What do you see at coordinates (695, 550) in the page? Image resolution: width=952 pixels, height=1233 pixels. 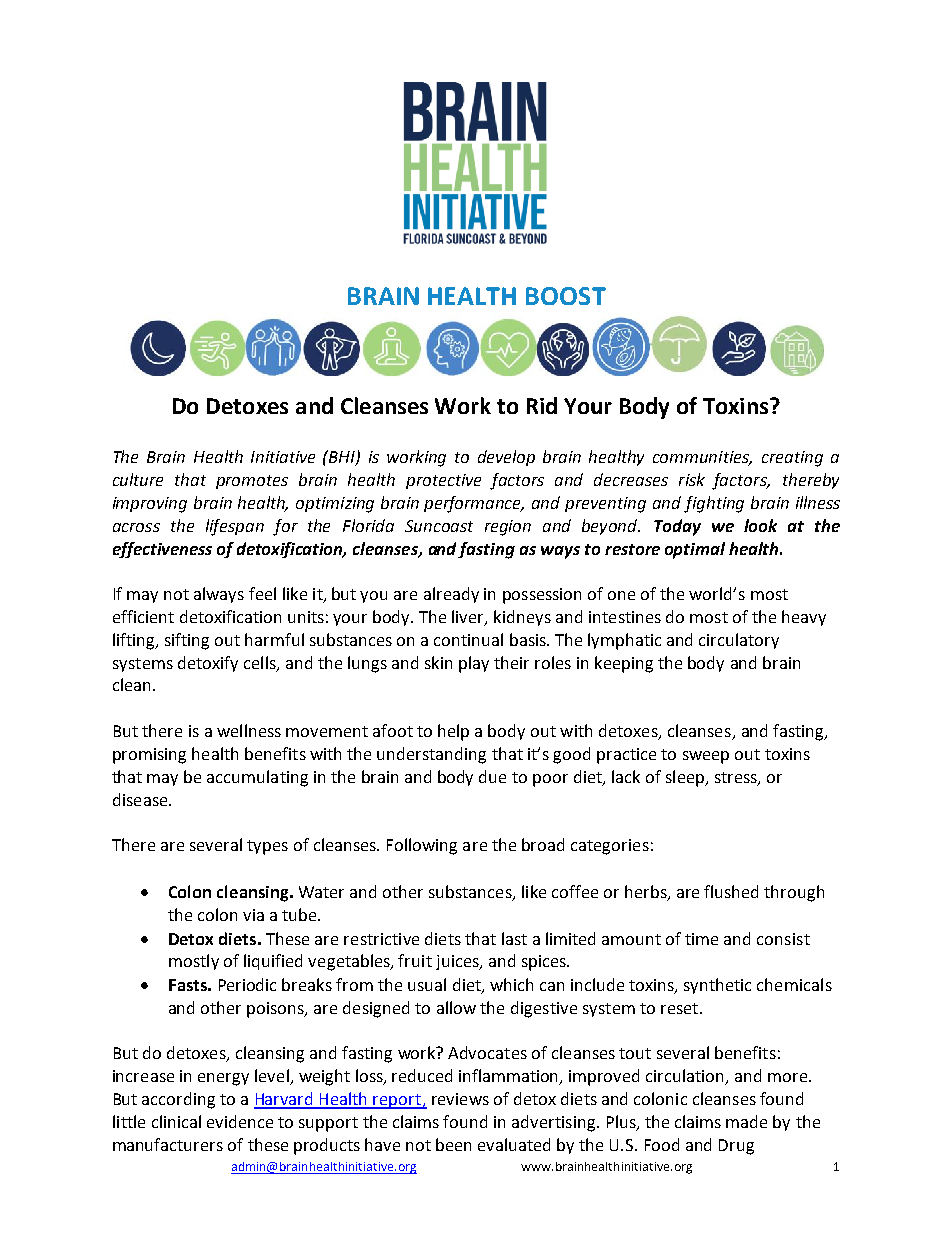 I see `optimal` at bounding box center [695, 550].
